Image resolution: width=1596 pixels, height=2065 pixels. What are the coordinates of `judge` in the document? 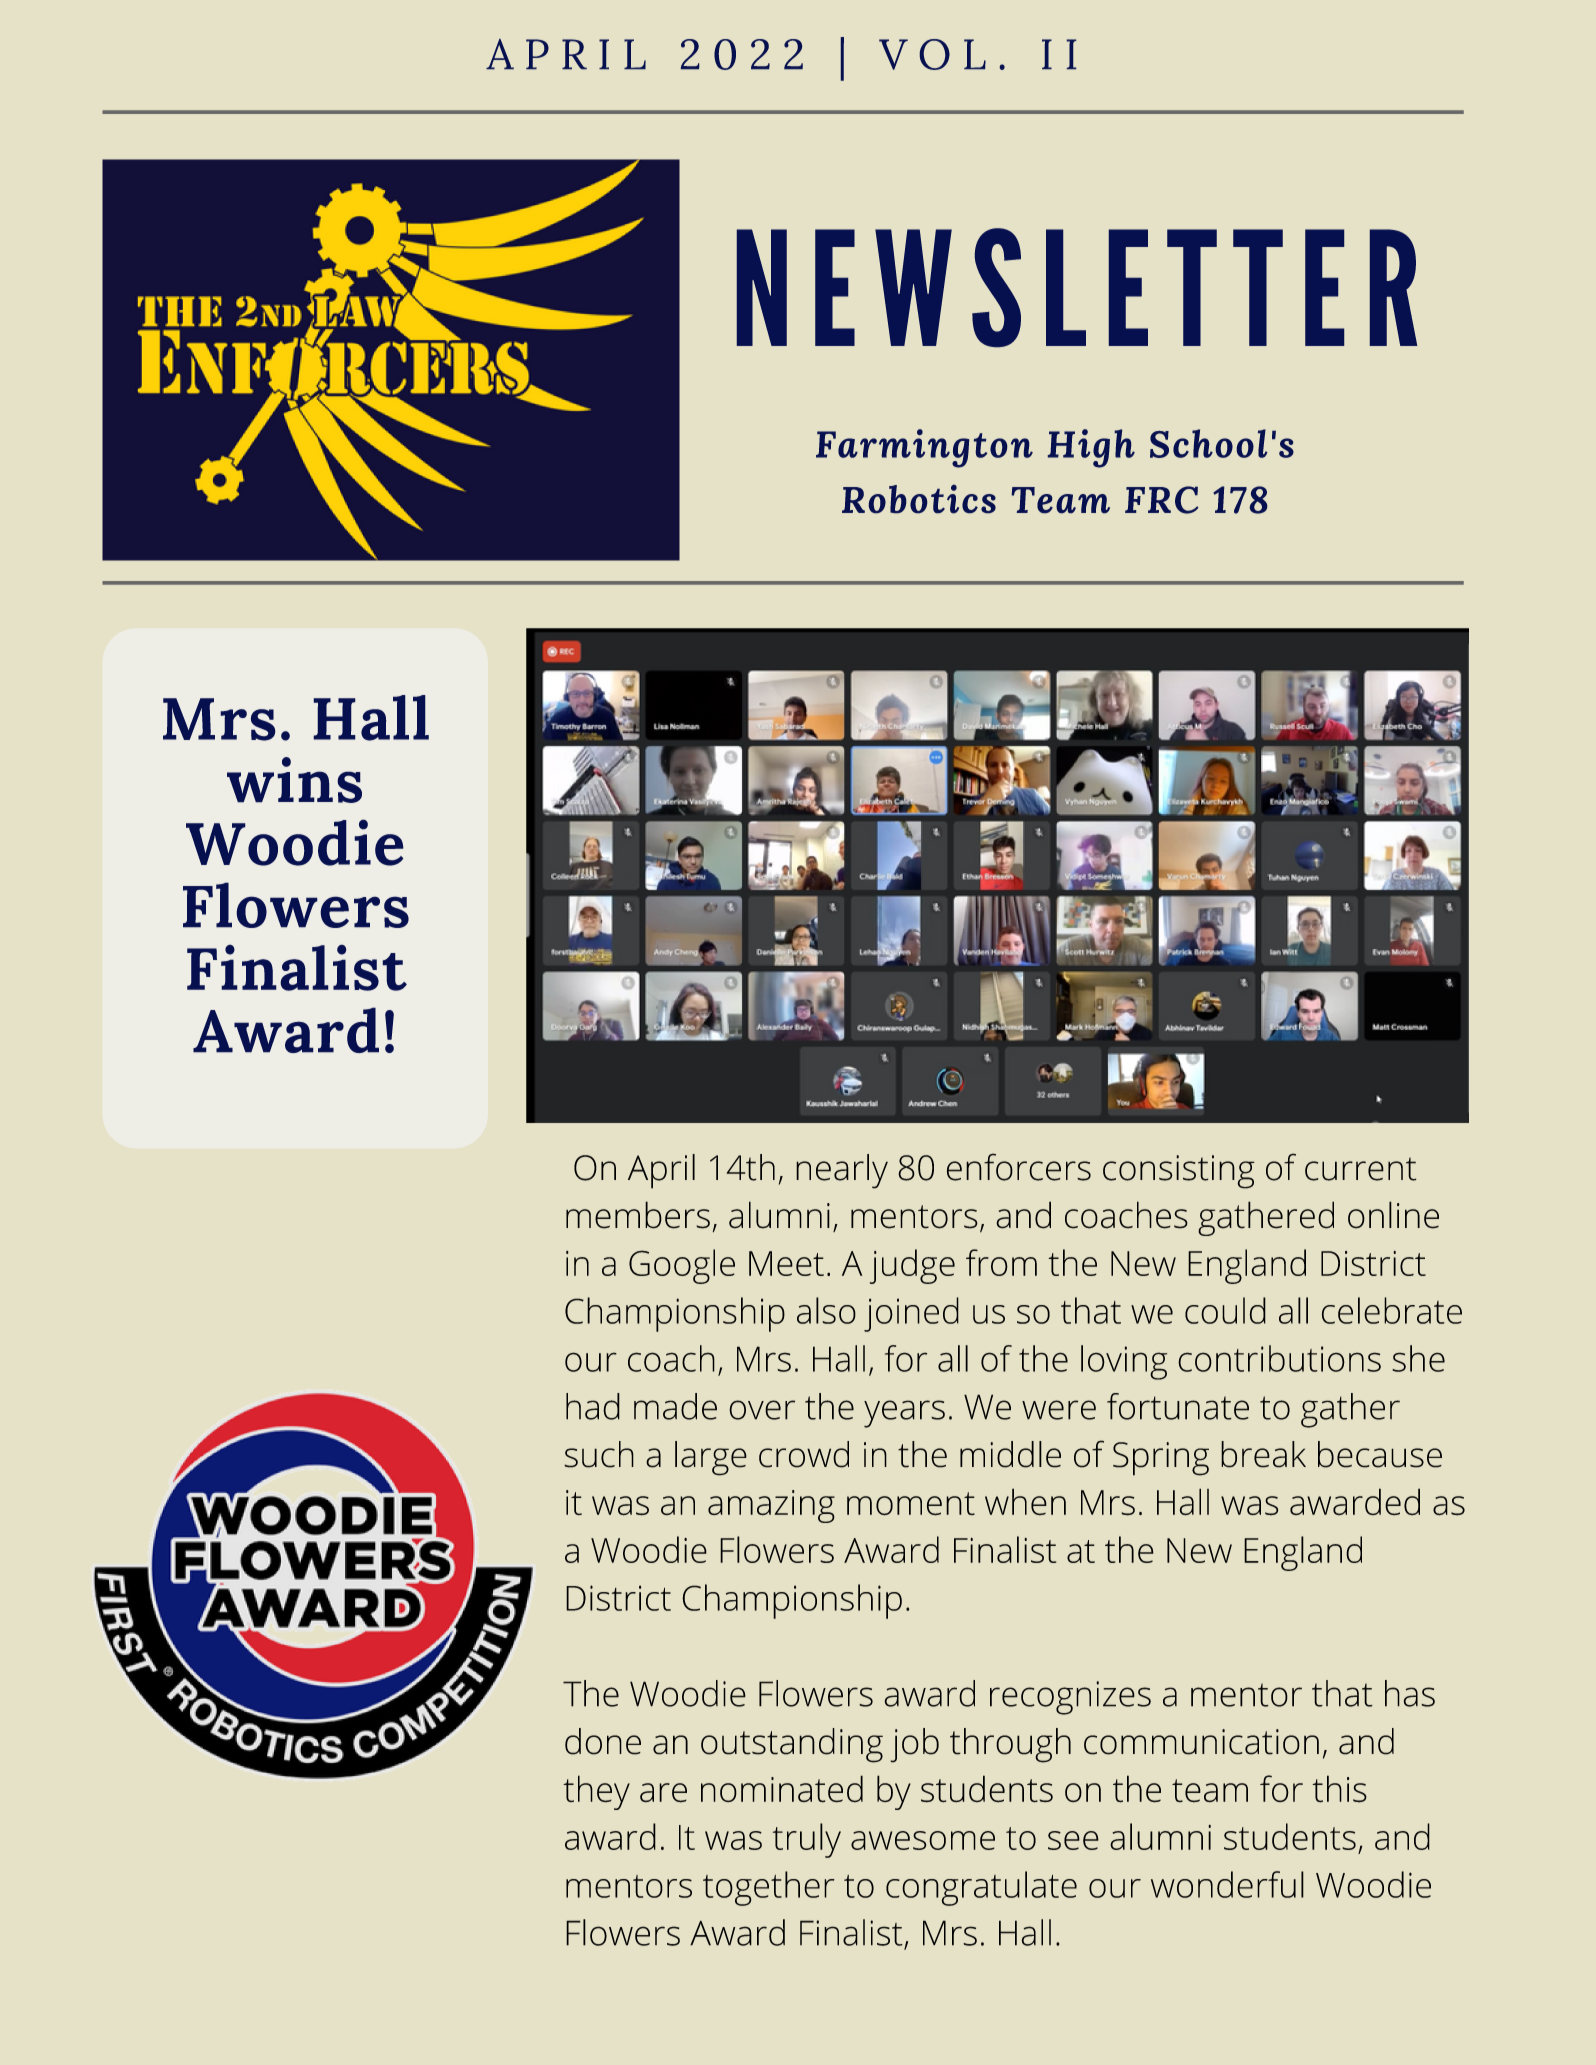 It's located at (912, 1266).
